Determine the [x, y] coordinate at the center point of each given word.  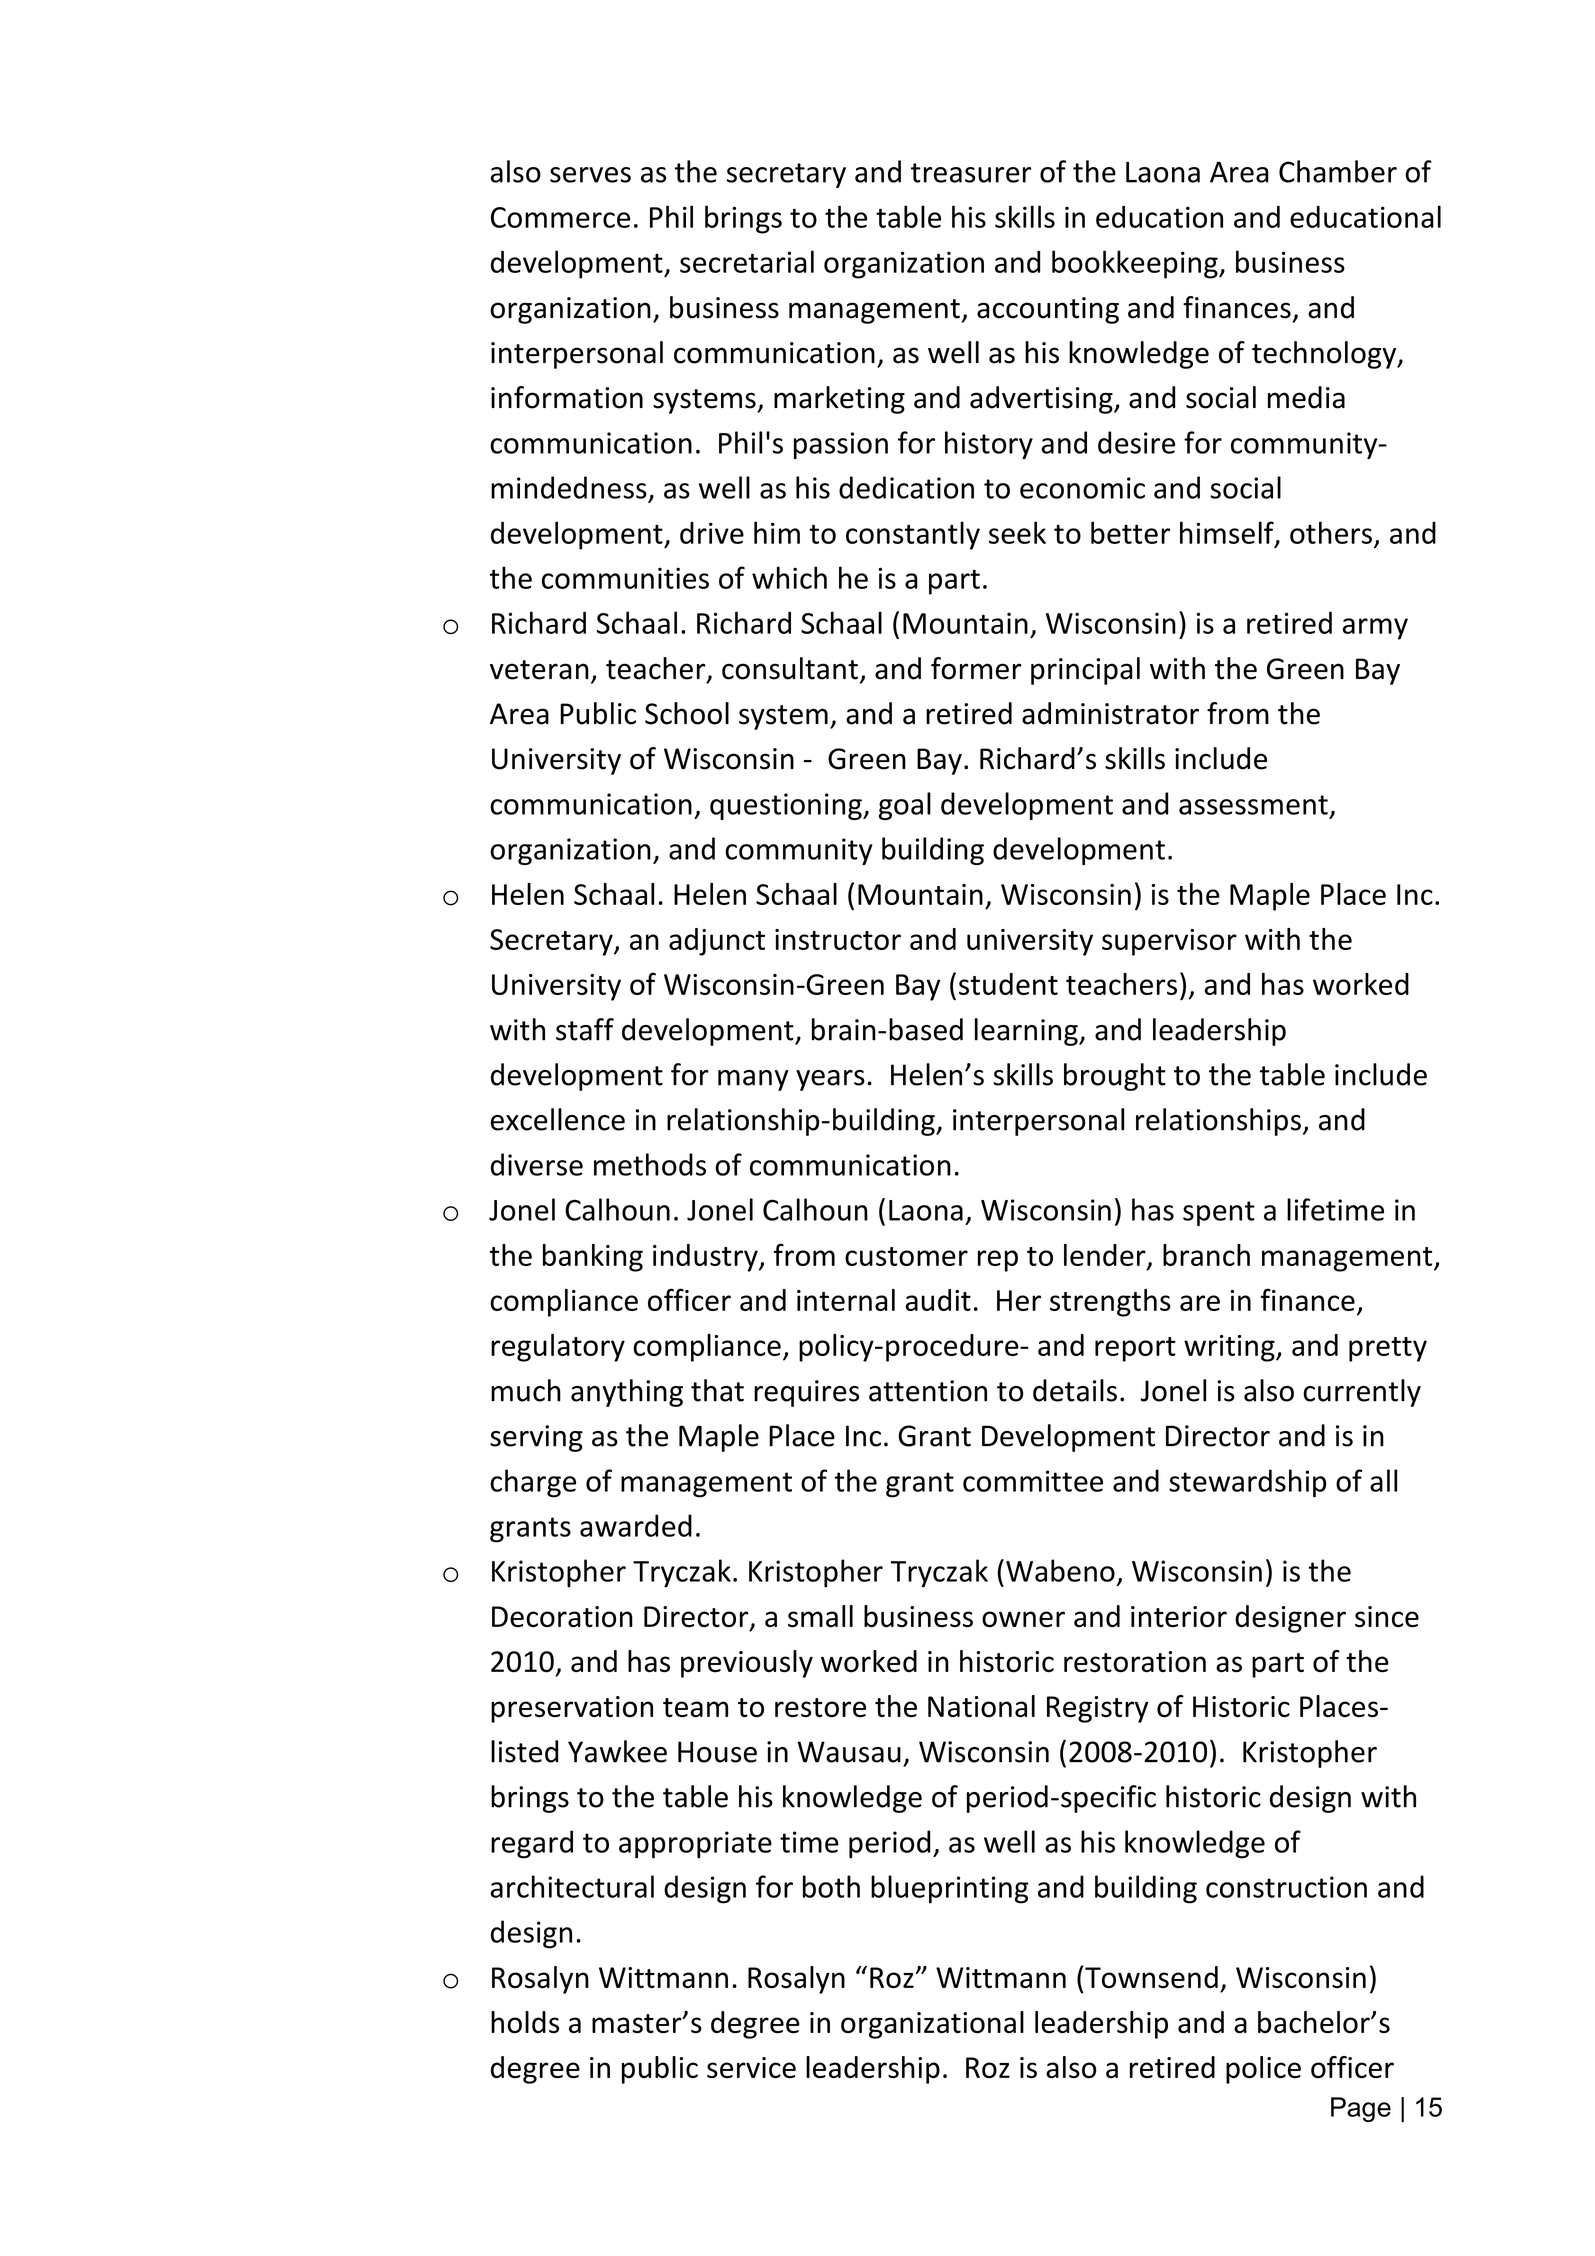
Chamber [1338, 171]
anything [627, 1393]
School [687, 713]
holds [525, 2022]
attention [928, 1391]
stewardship [1247, 1483]
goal [905, 806]
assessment [1253, 805]
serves [590, 175]
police [1263, 2070]
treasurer [971, 173]
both [831, 1886]
